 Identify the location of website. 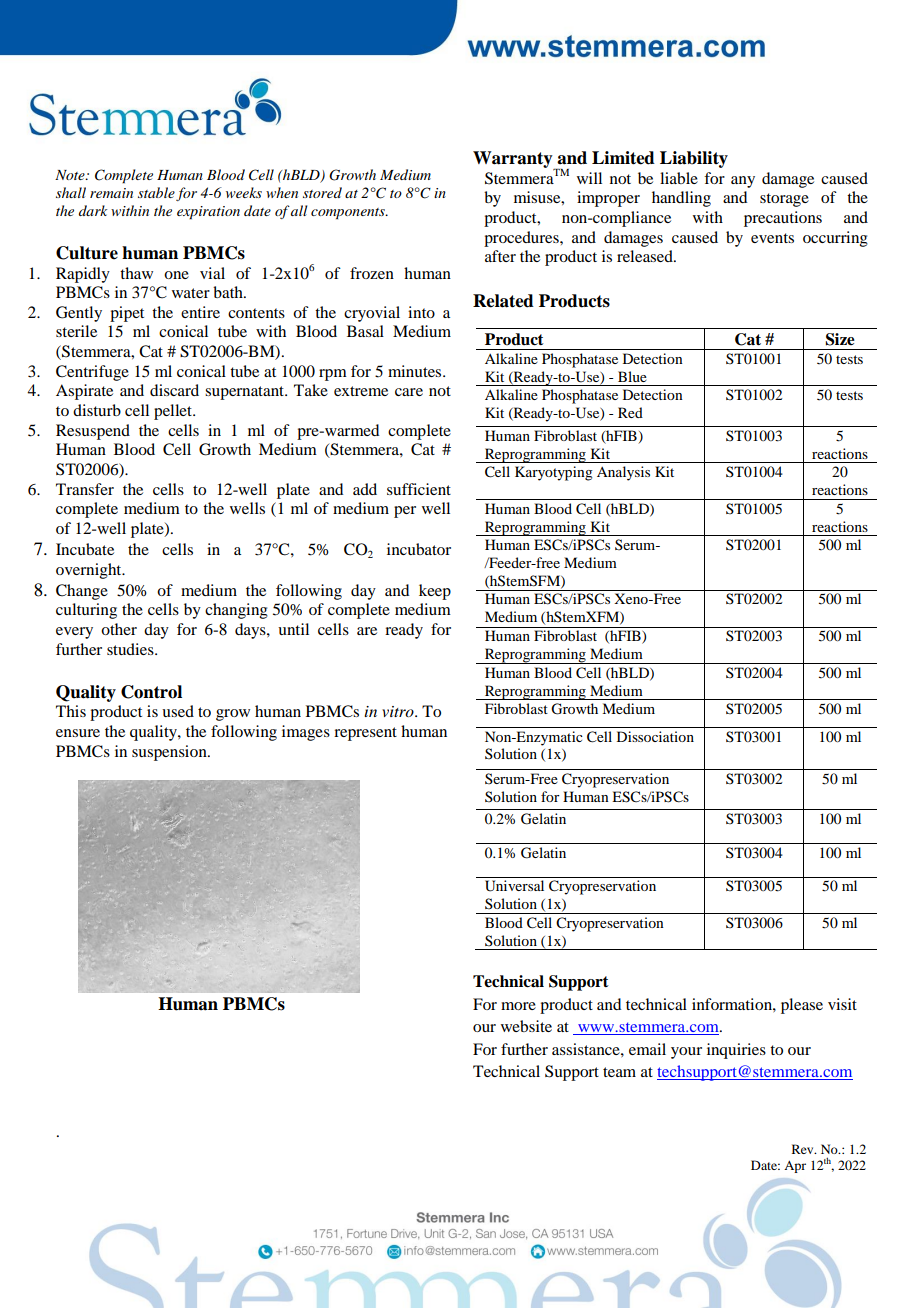
(526, 1026).
